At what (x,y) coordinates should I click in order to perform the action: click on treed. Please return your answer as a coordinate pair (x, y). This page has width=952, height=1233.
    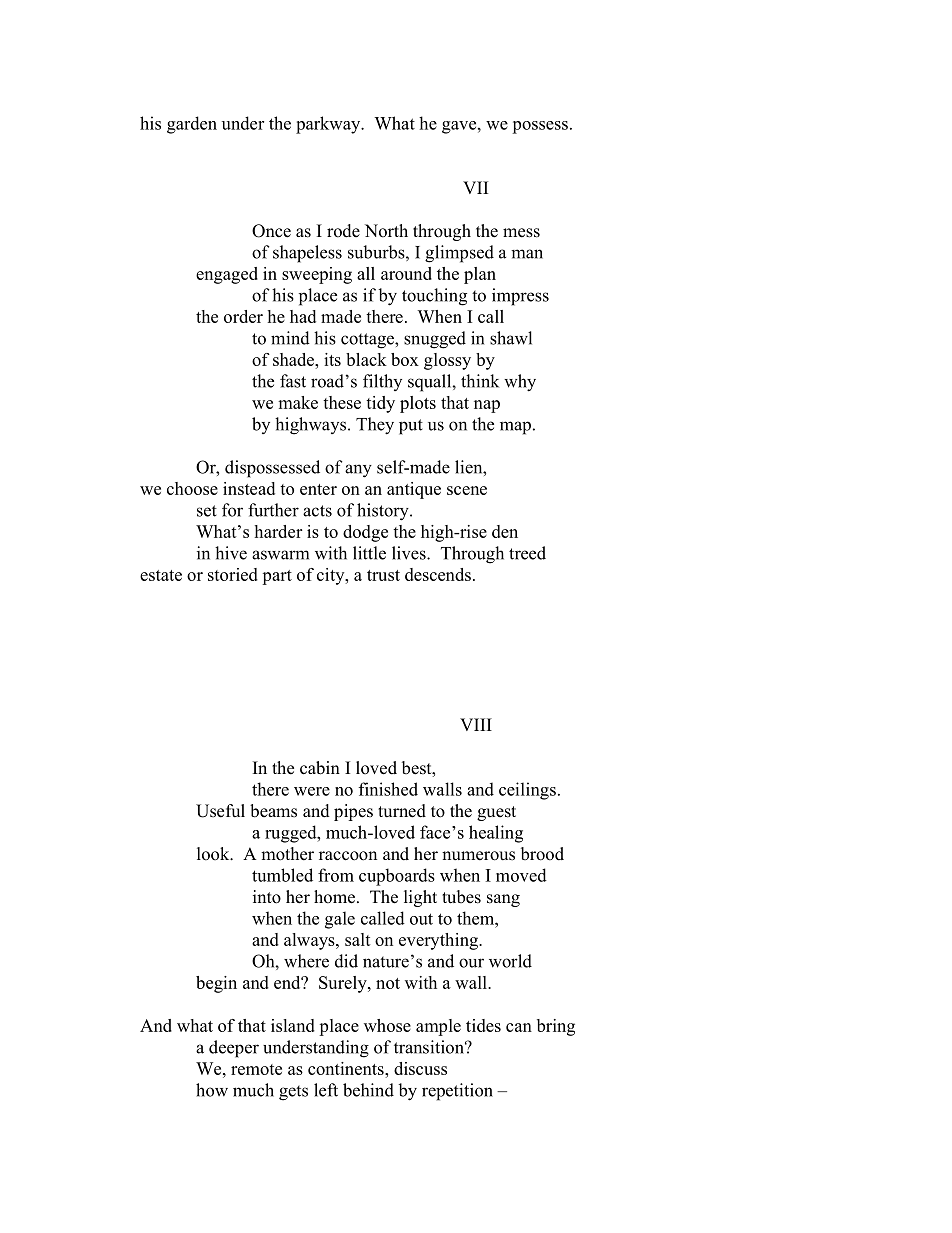
    Looking at the image, I should click on (527, 553).
